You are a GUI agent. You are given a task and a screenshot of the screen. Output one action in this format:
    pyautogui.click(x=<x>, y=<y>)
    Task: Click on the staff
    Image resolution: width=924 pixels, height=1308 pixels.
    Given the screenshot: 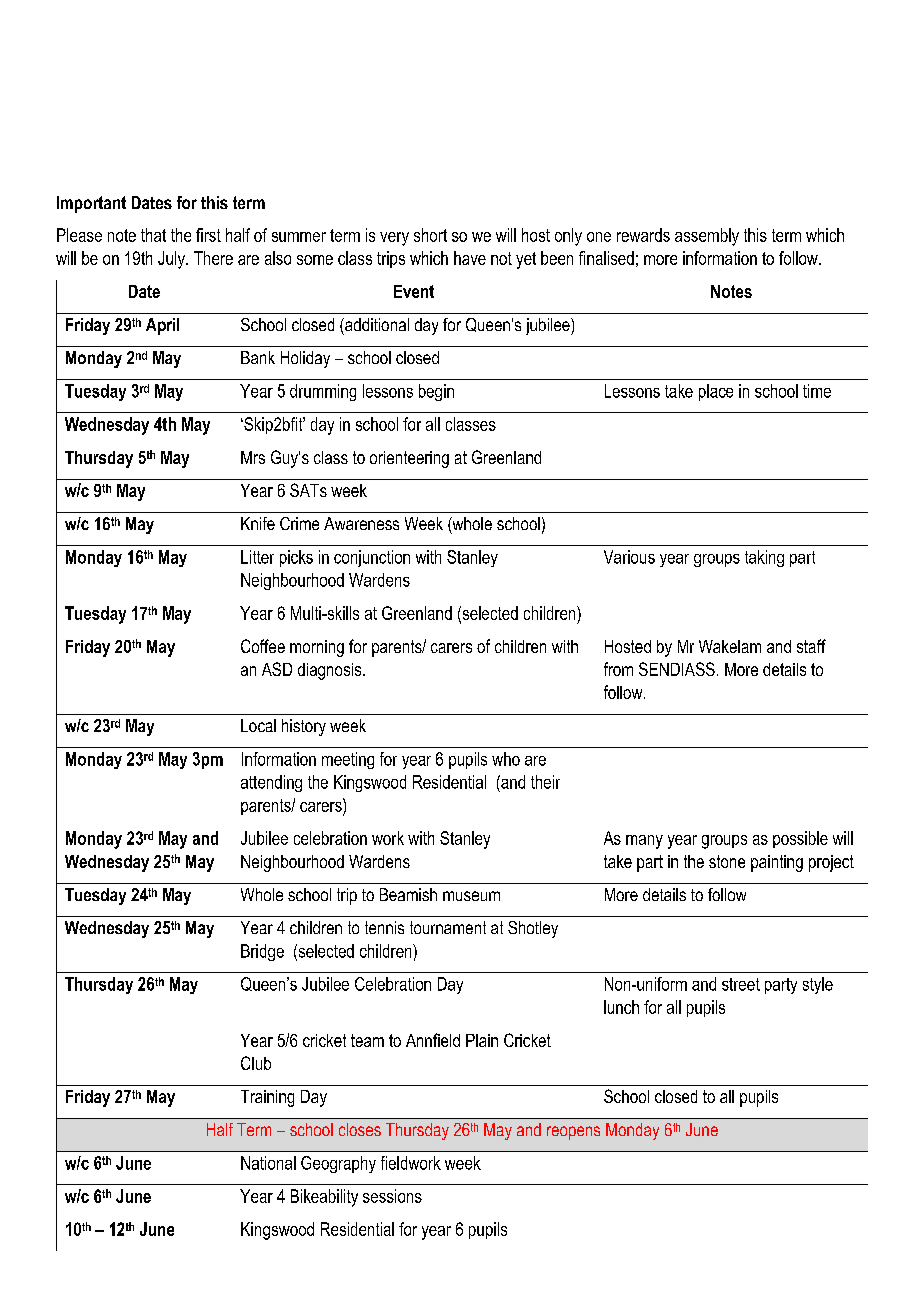 What is the action you would take?
    pyautogui.click(x=811, y=646)
